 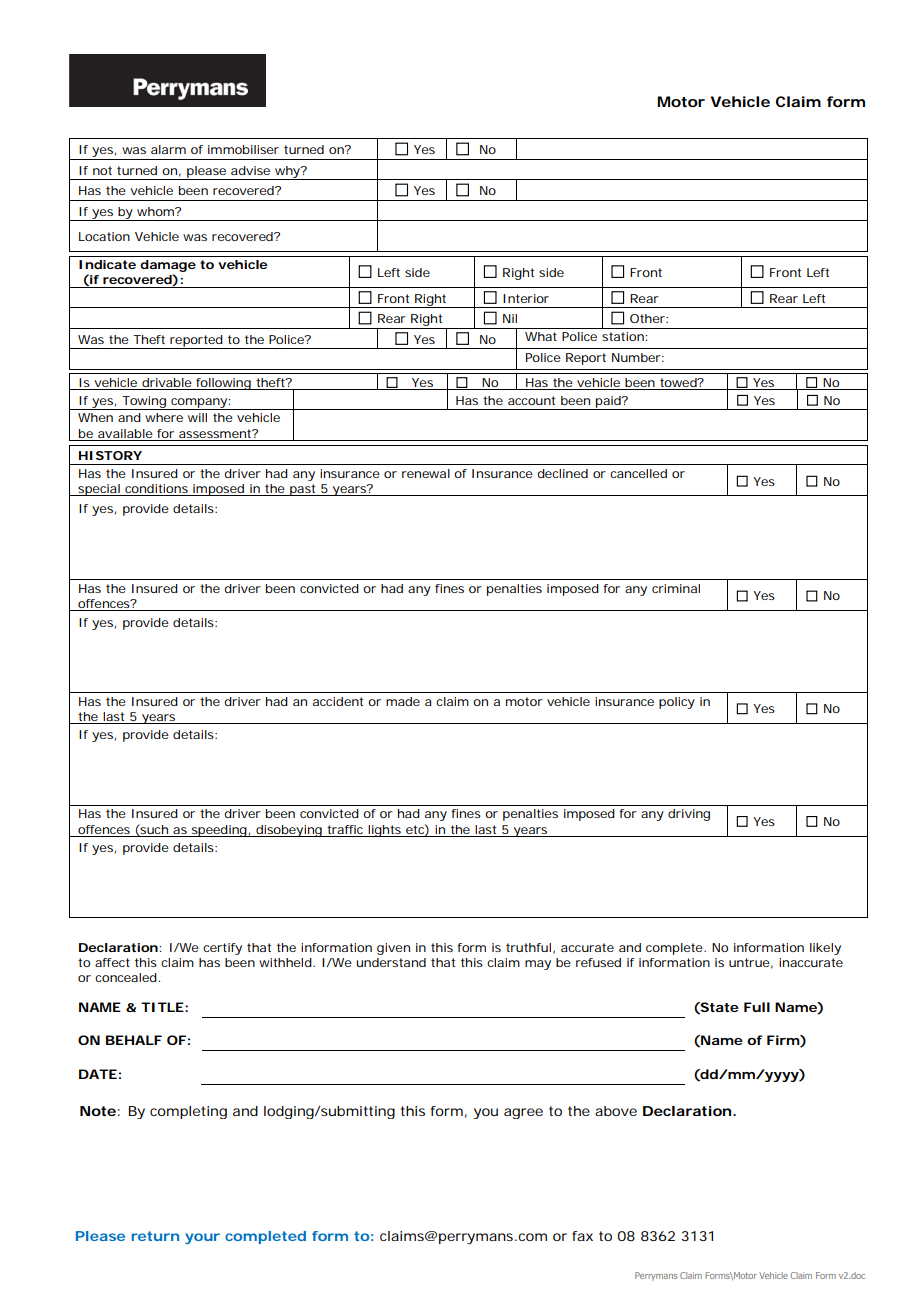 I want to click on policy, so click(x=677, y=703).
